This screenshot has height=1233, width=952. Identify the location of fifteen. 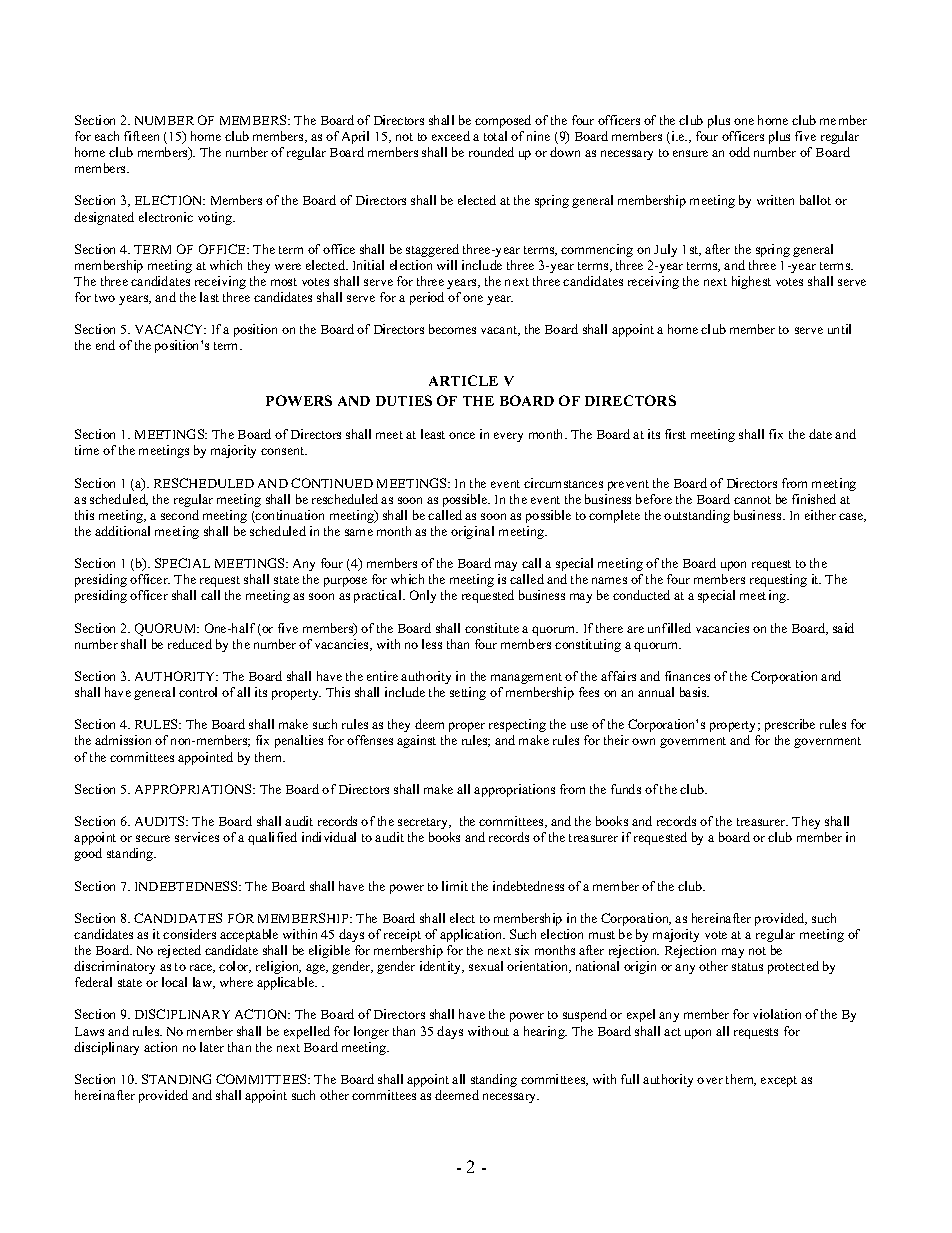
(141, 136).
